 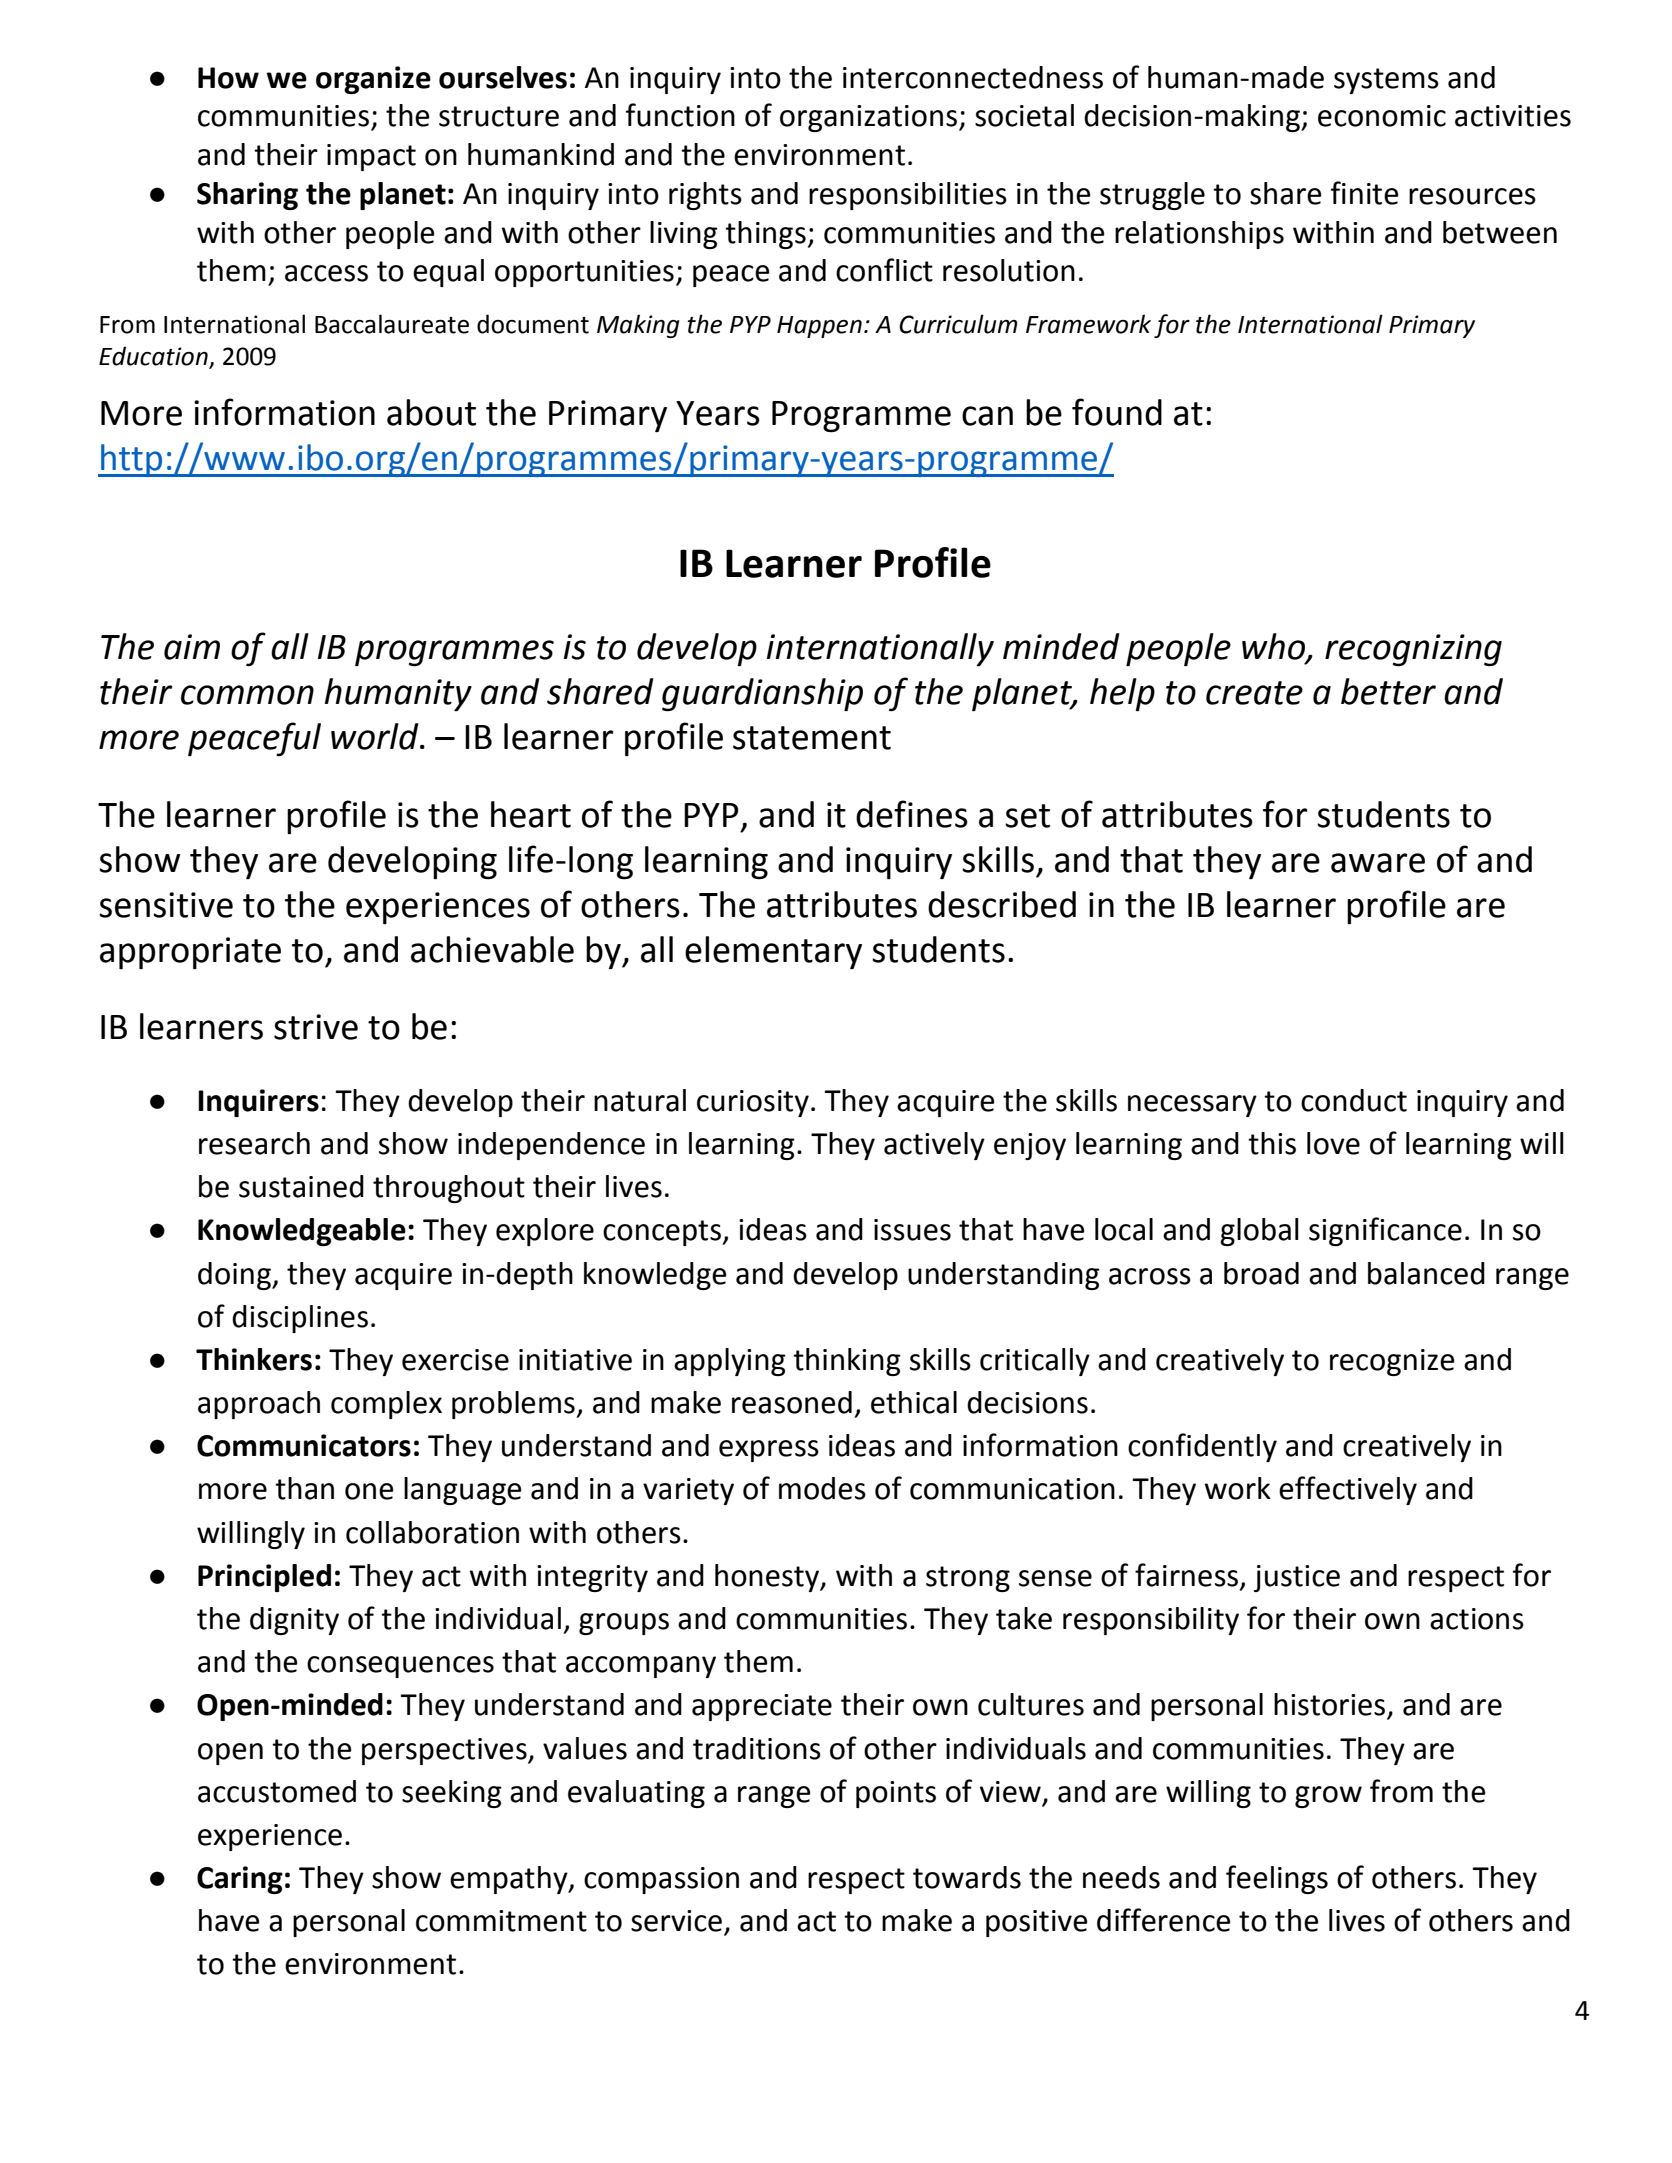 What do you see at coordinates (1354, 1100) in the image?
I see `conduct` at bounding box center [1354, 1100].
